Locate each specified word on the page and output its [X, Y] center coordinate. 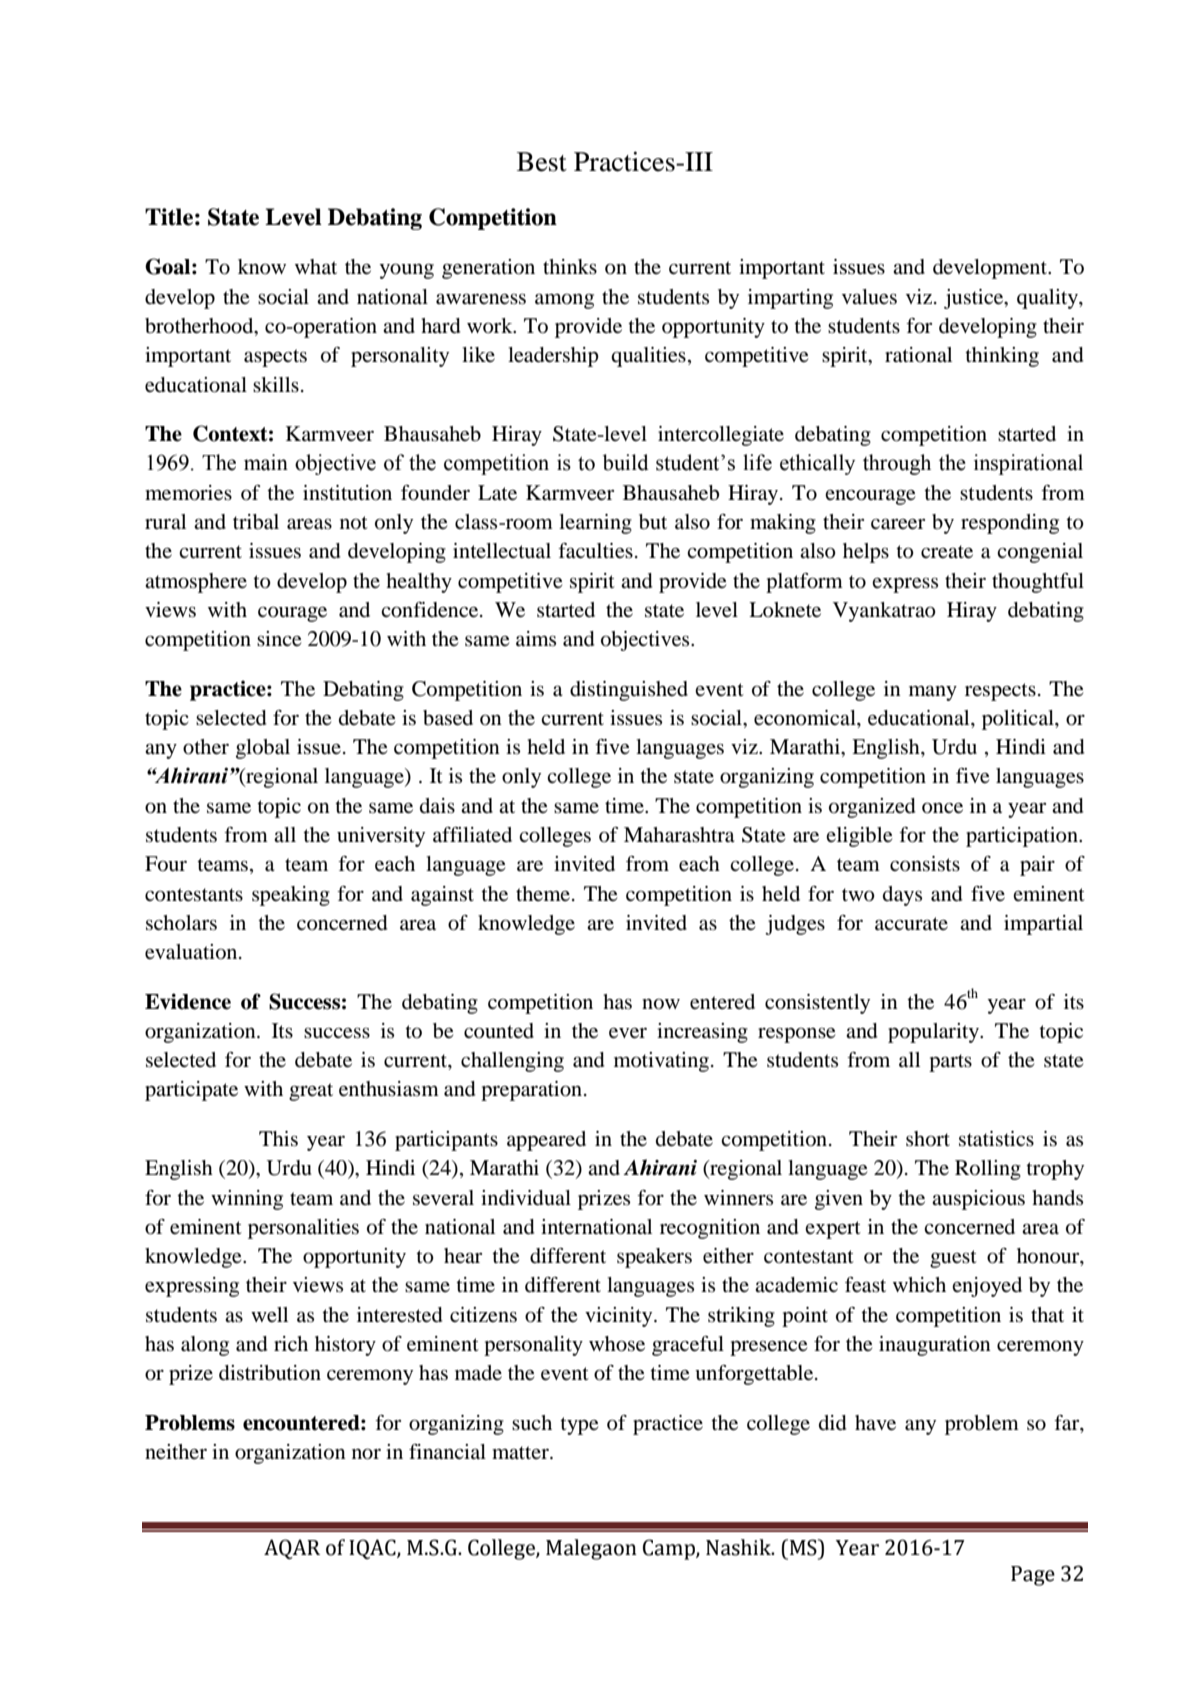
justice [975, 299]
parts [950, 1063]
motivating [661, 1062]
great [311, 1092]
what [316, 266]
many [933, 693]
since [279, 639]
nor [366, 1454]
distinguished [629, 691]
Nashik [739, 1547]
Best [542, 162]
